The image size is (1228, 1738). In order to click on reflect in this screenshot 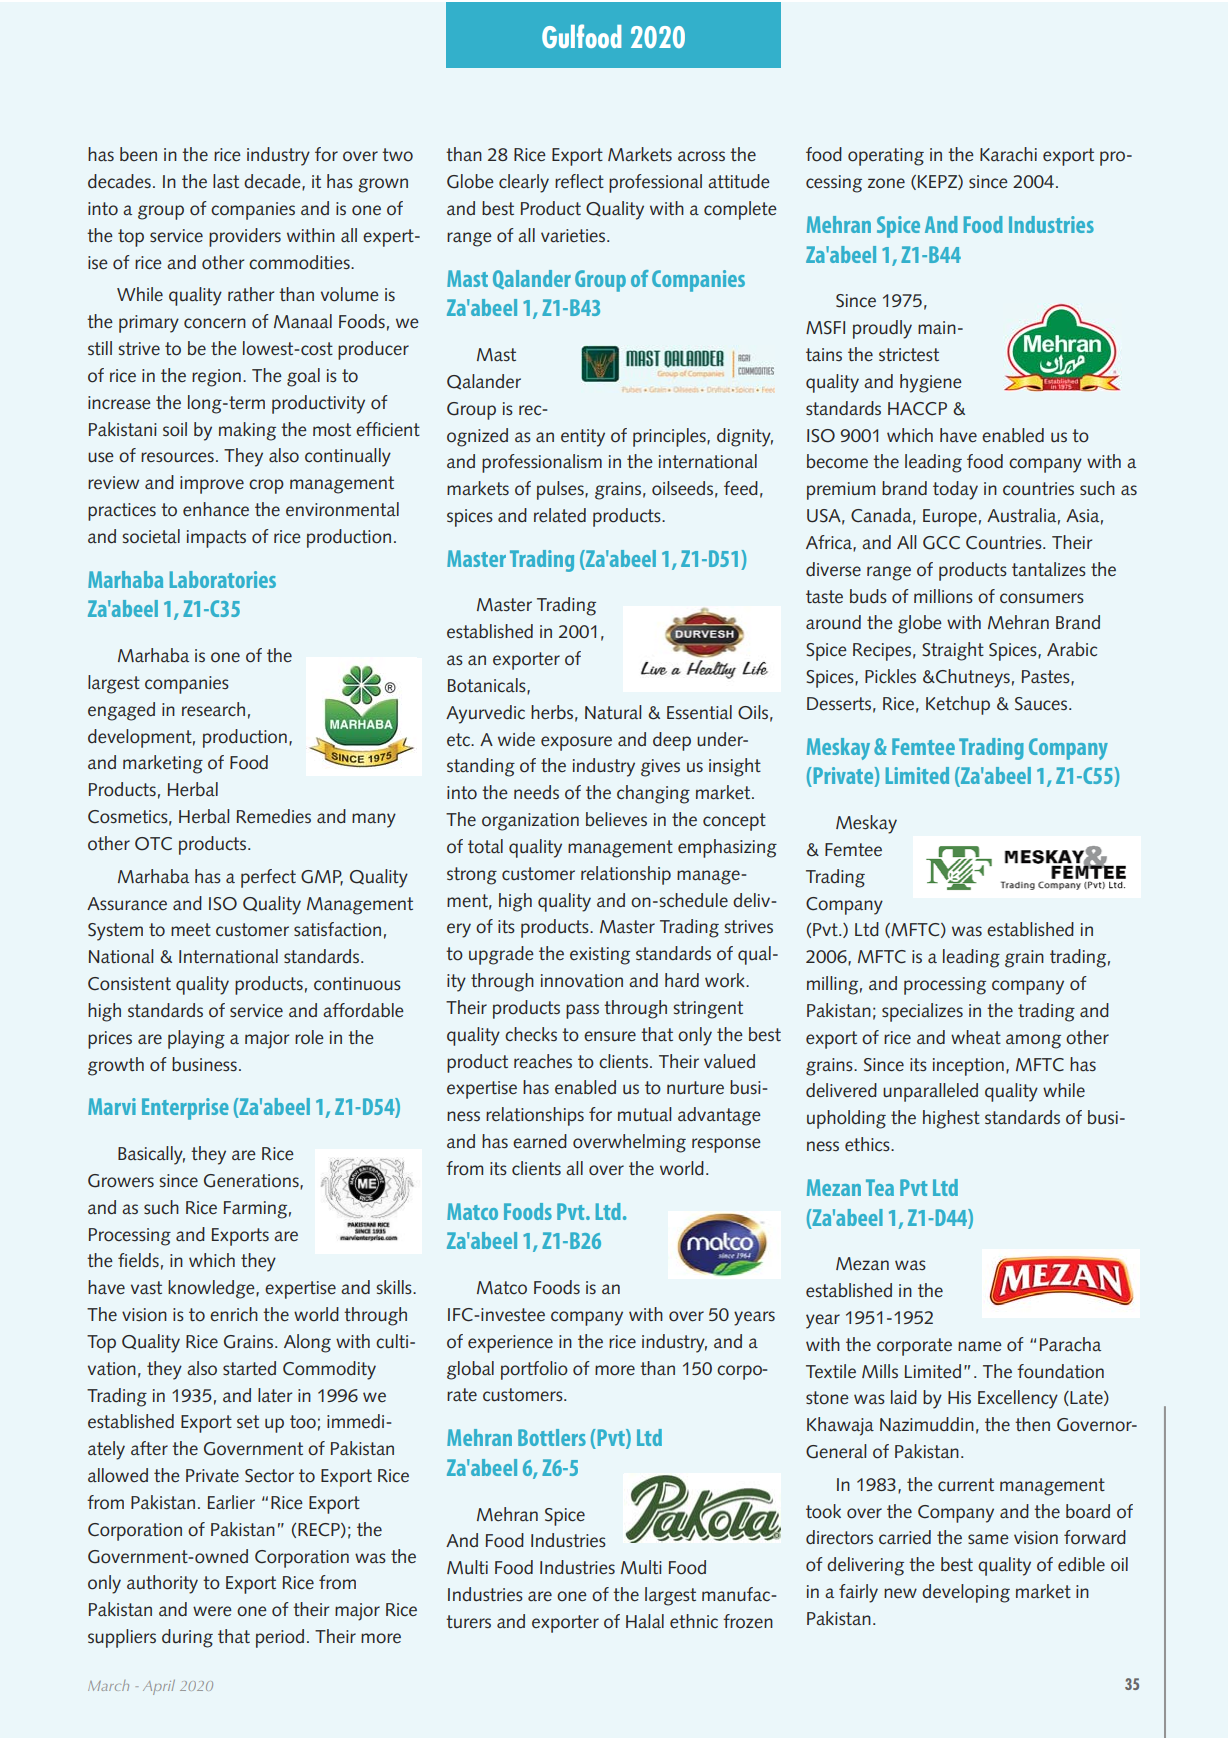, I will do `click(579, 181)`.
